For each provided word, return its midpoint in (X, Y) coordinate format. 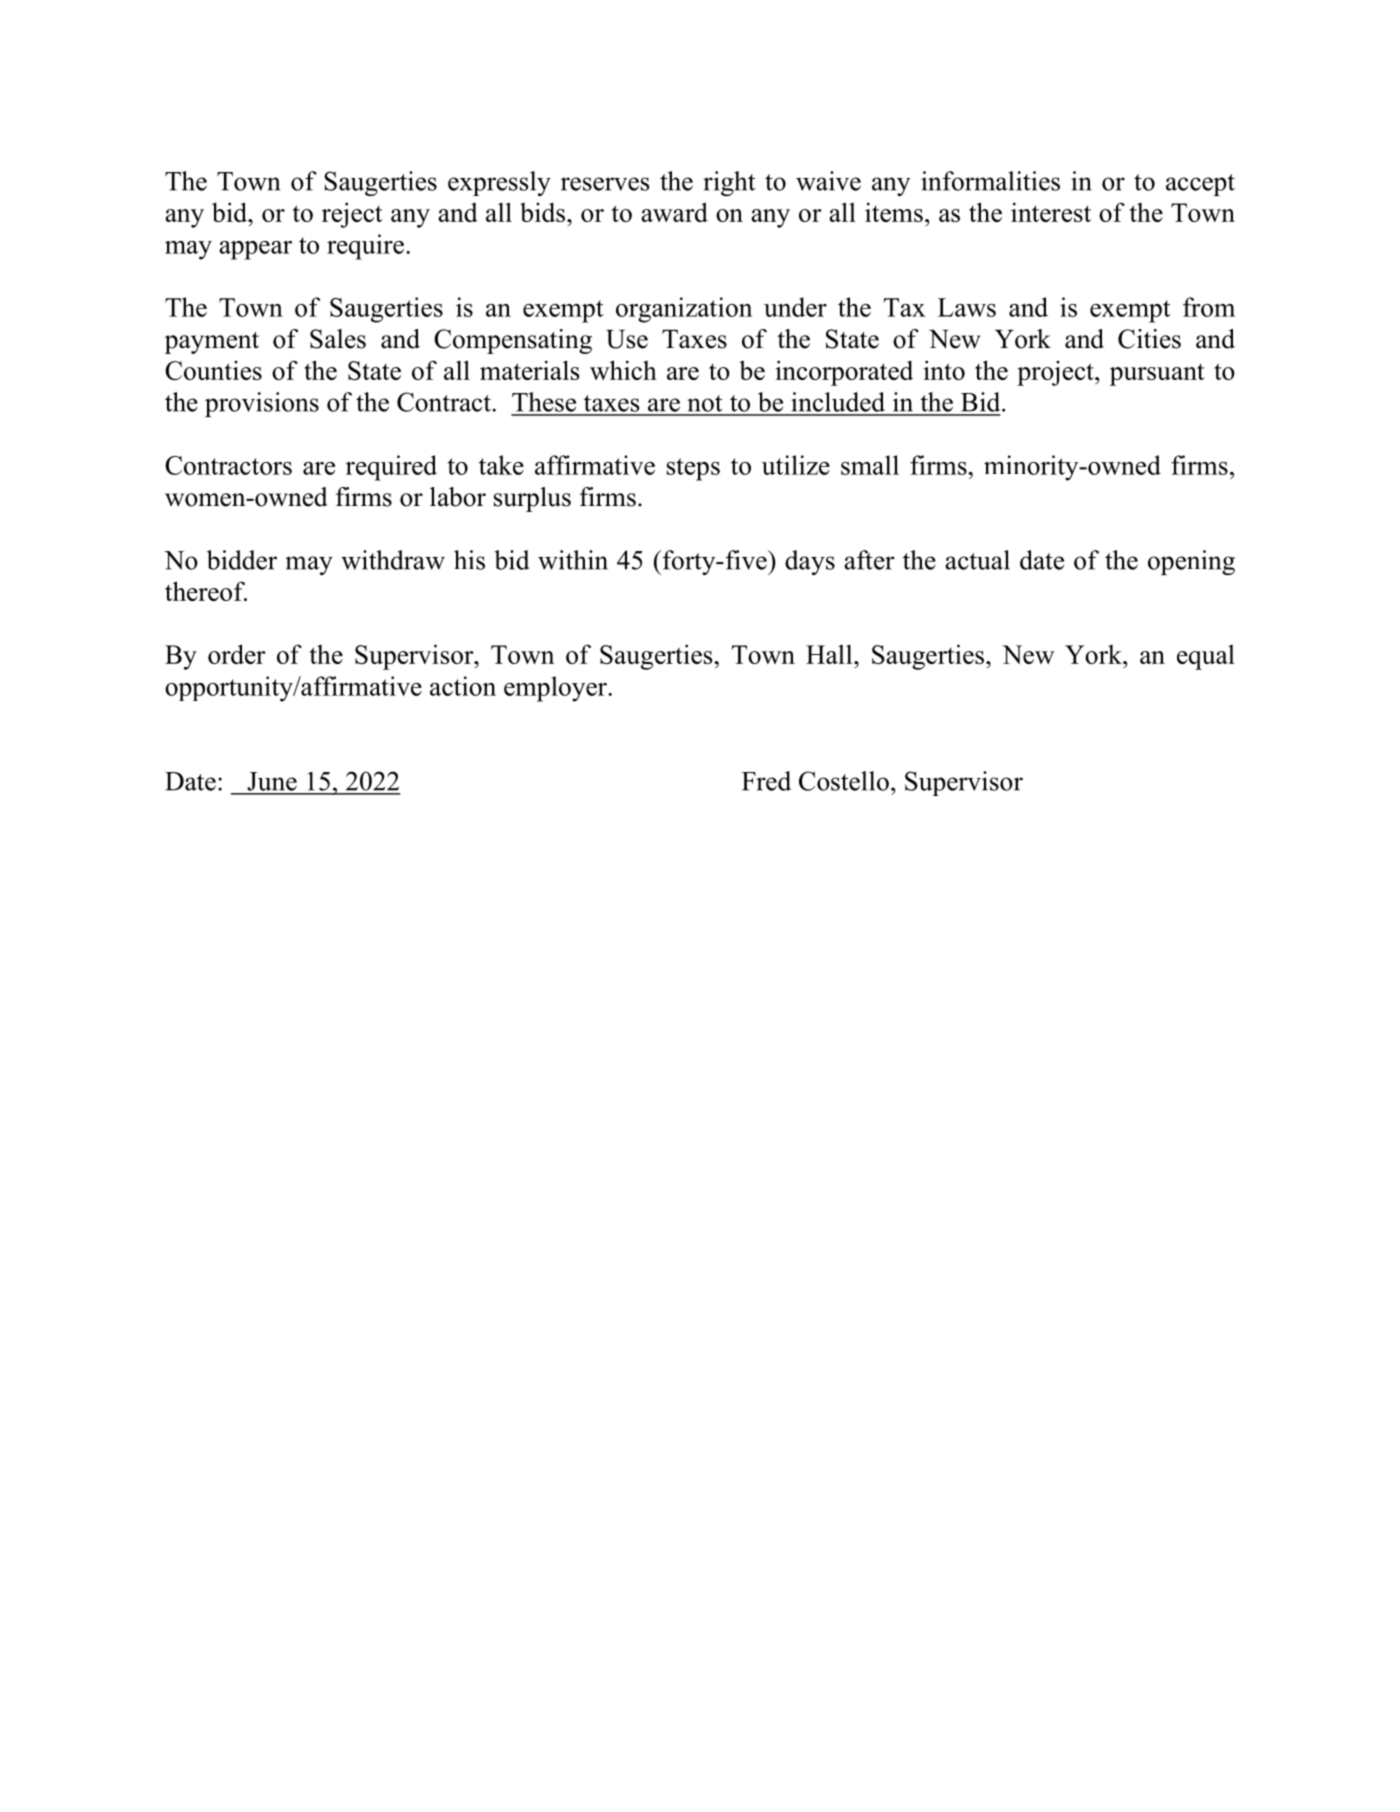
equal (1206, 657)
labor (458, 497)
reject (352, 215)
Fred (766, 781)
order (237, 654)
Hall (830, 654)
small (870, 465)
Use (627, 339)
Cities (1149, 339)
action (463, 686)
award (674, 212)
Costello (844, 781)
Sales (338, 339)
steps (693, 469)
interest (1051, 212)
